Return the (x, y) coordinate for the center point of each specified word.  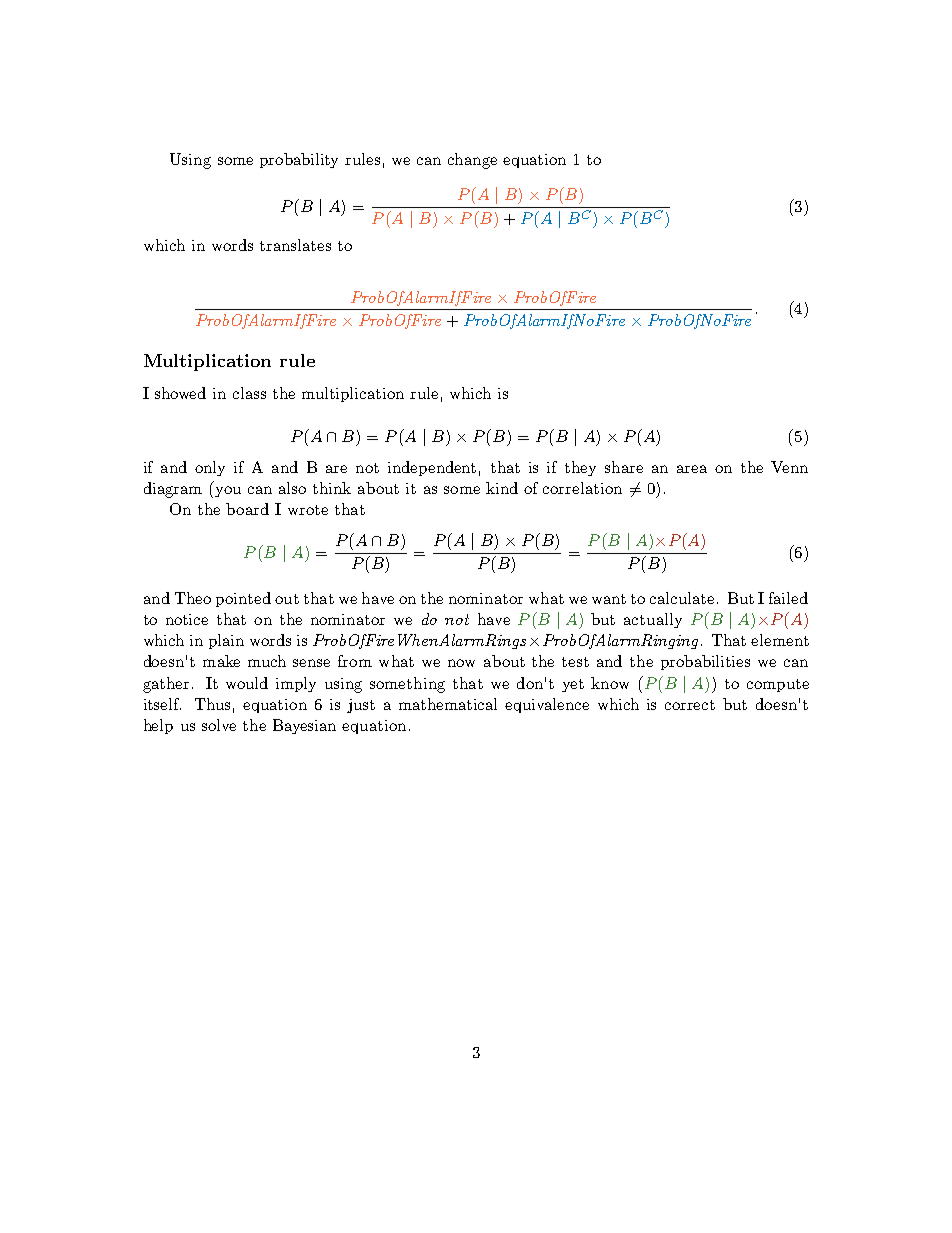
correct (690, 705)
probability (299, 160)
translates (295, 245)
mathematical (448, 704)
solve (219, 725)
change (472, 161)
